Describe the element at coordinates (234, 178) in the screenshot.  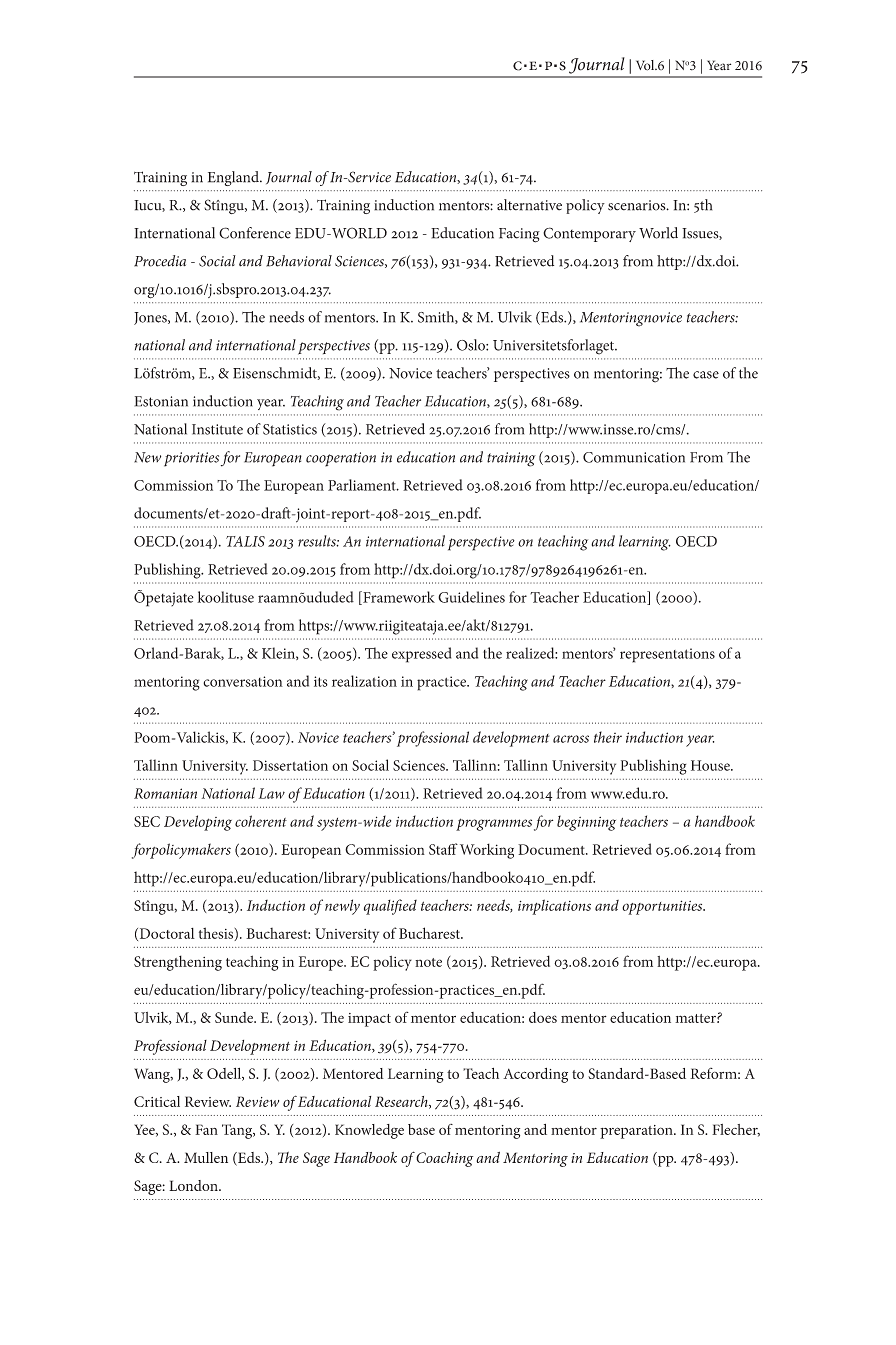
I see `England` at that location.
